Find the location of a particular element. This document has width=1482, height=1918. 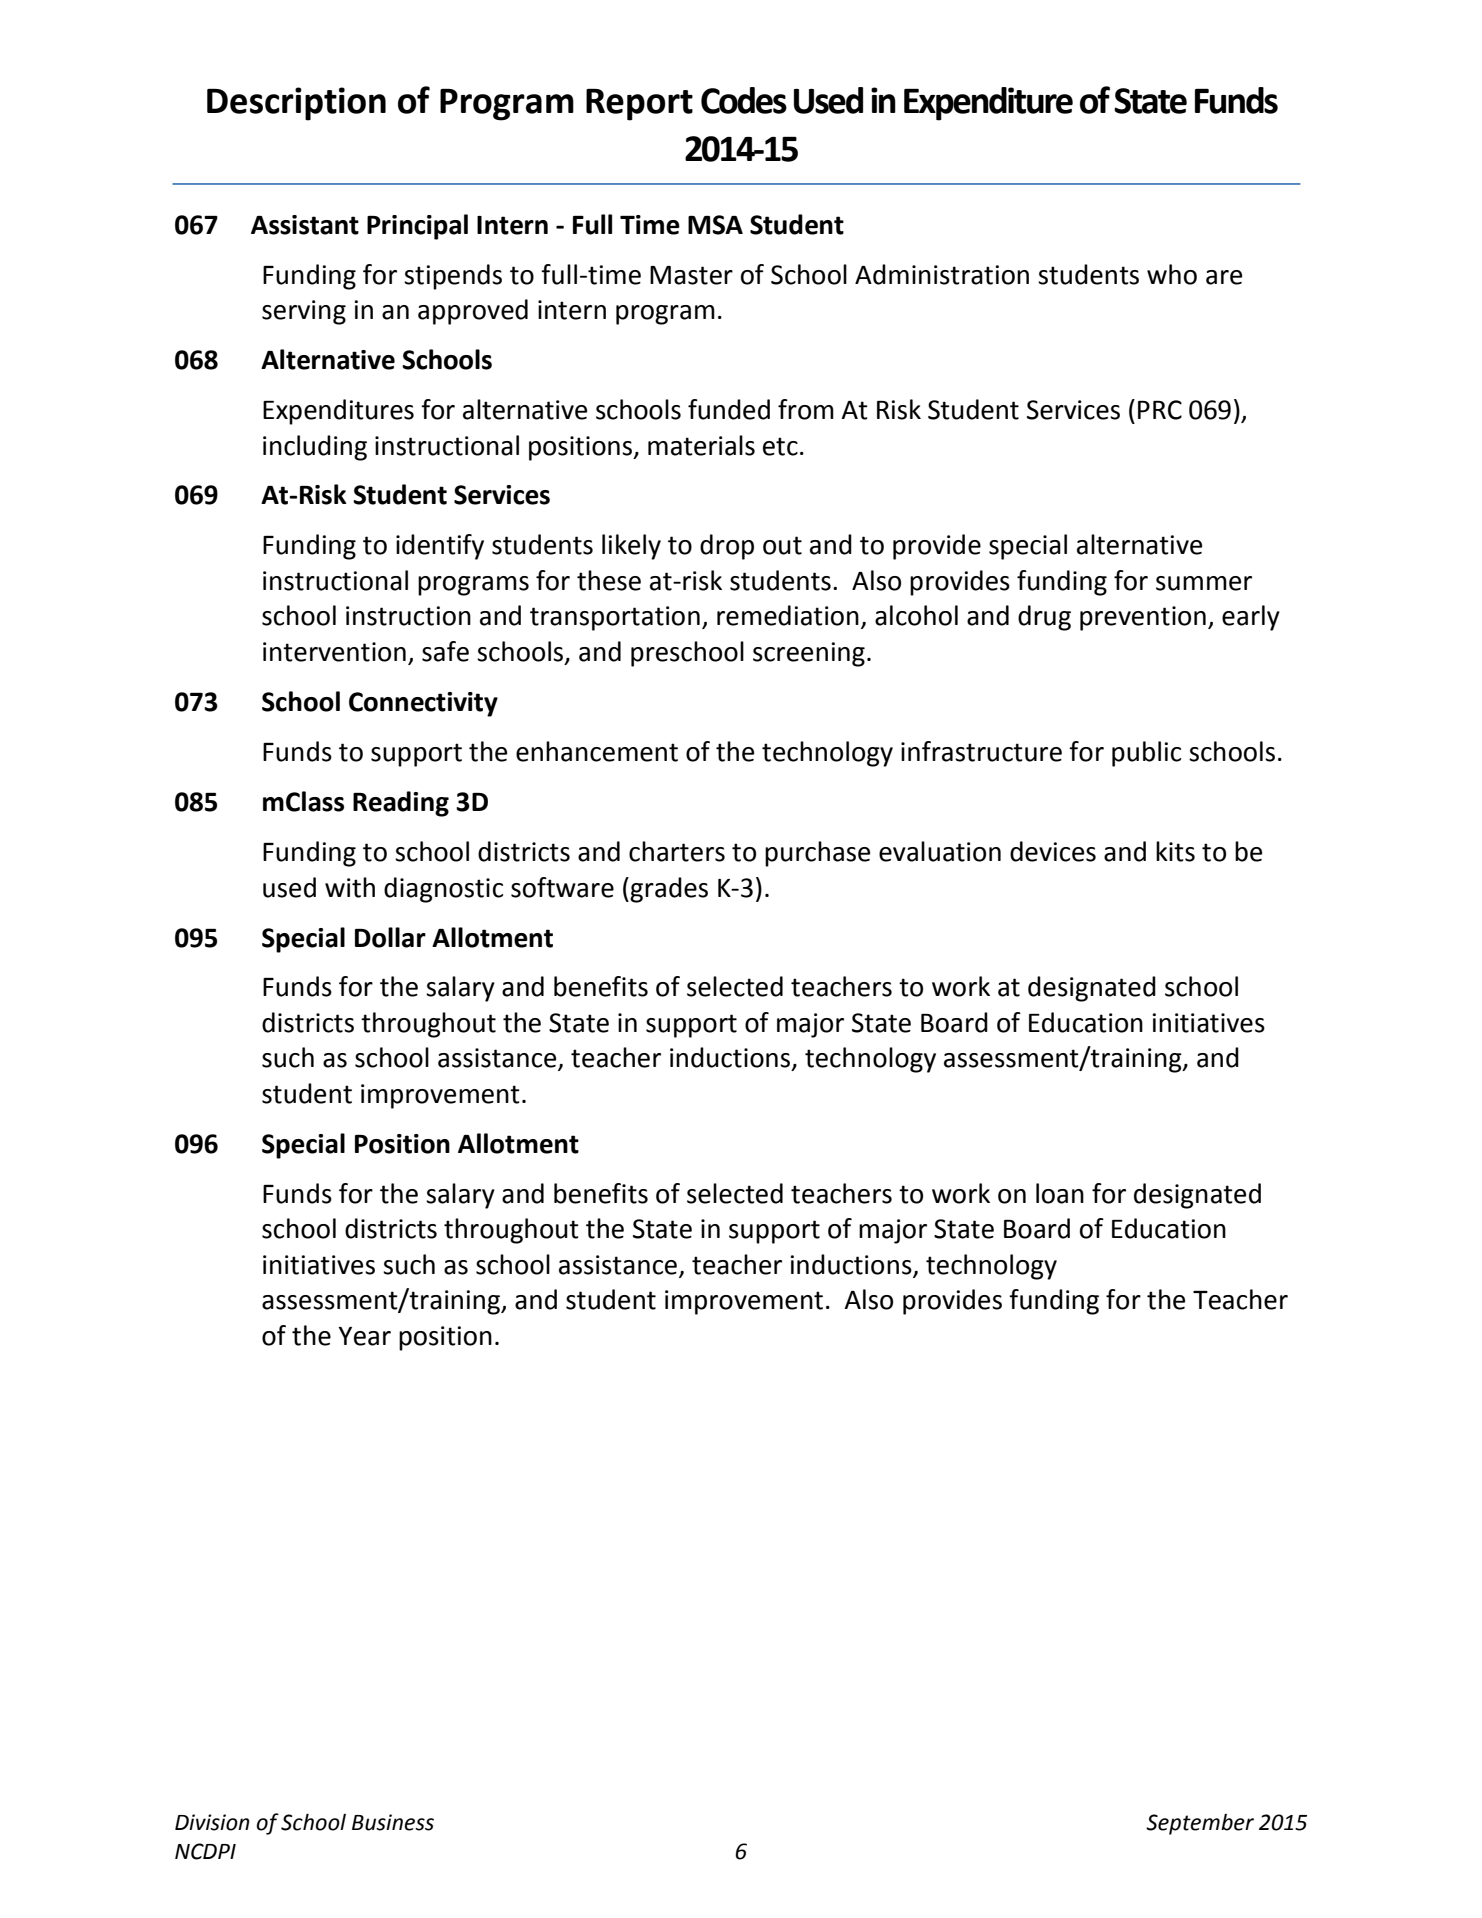

screening is located at coordinates (809, 654).
